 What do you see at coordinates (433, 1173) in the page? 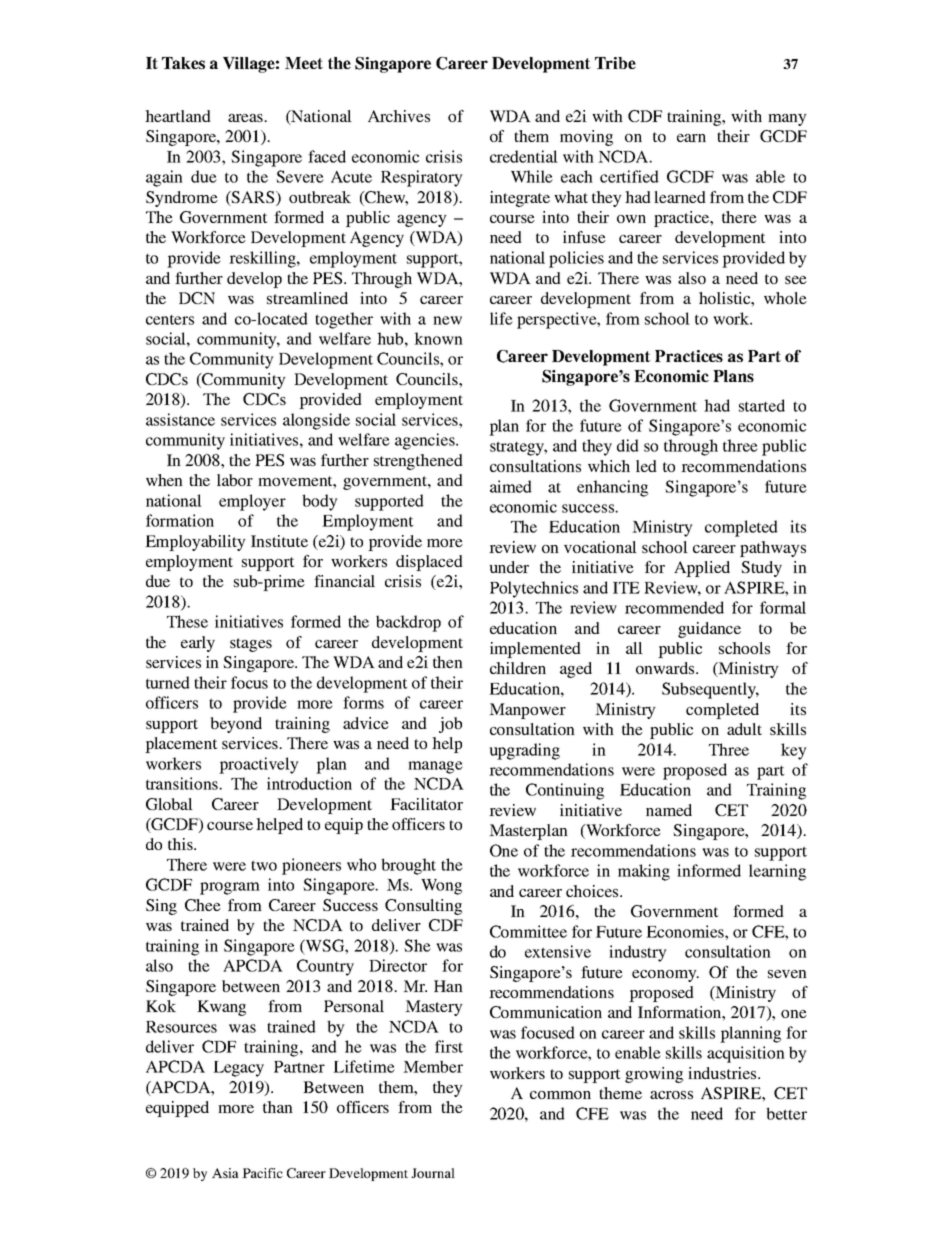
I see `Journal` at bounding box center [433, 1173].
